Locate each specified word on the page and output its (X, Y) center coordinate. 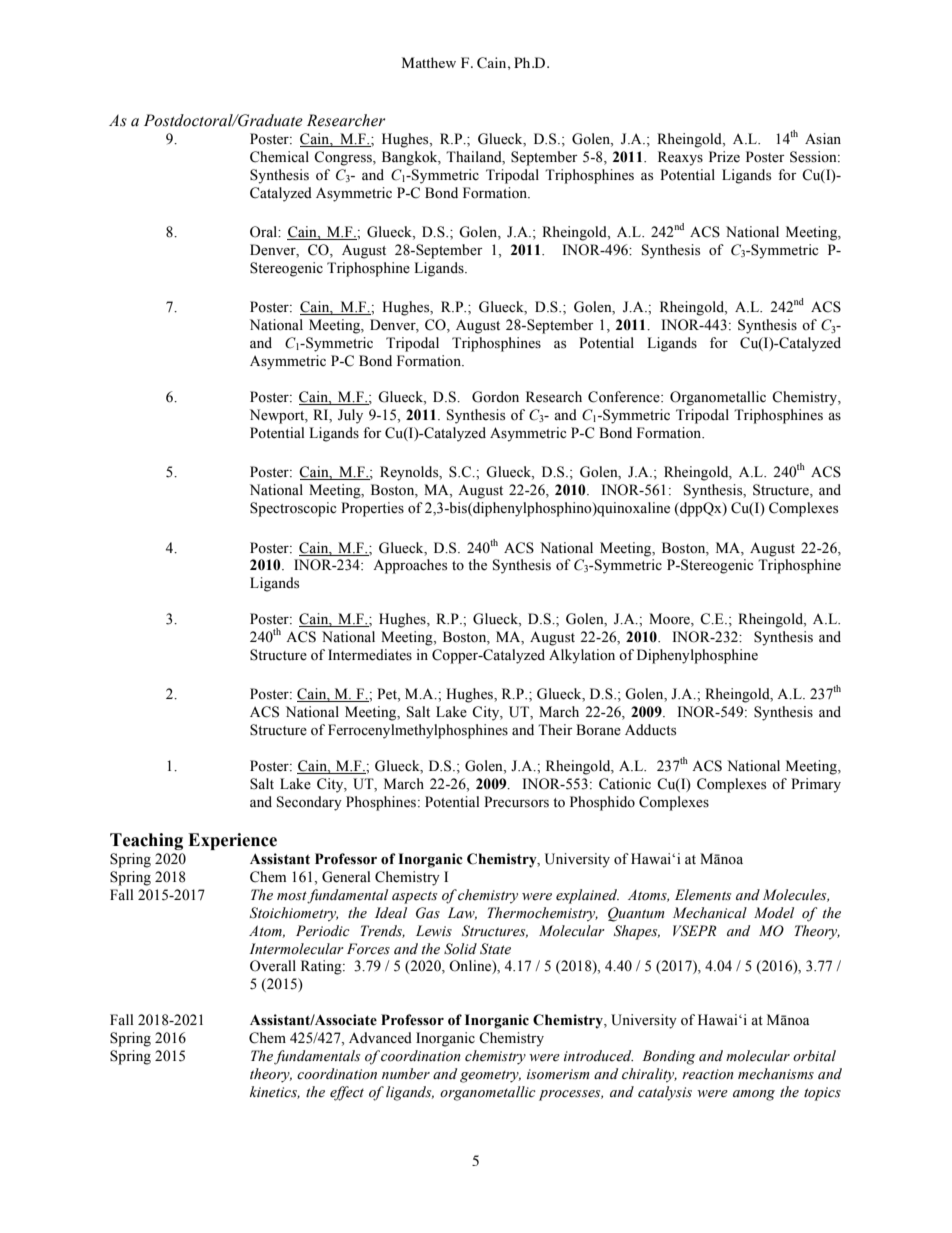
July (350, 416)
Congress (344, 158)
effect (347, 1093)
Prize (724, 157)
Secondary (309, 803)
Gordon (495, 397)
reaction (708, 1074)
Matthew (429, 62)
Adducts (650, 730)
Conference (625, 397)
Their (555, 730)
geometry (490, 1077)
